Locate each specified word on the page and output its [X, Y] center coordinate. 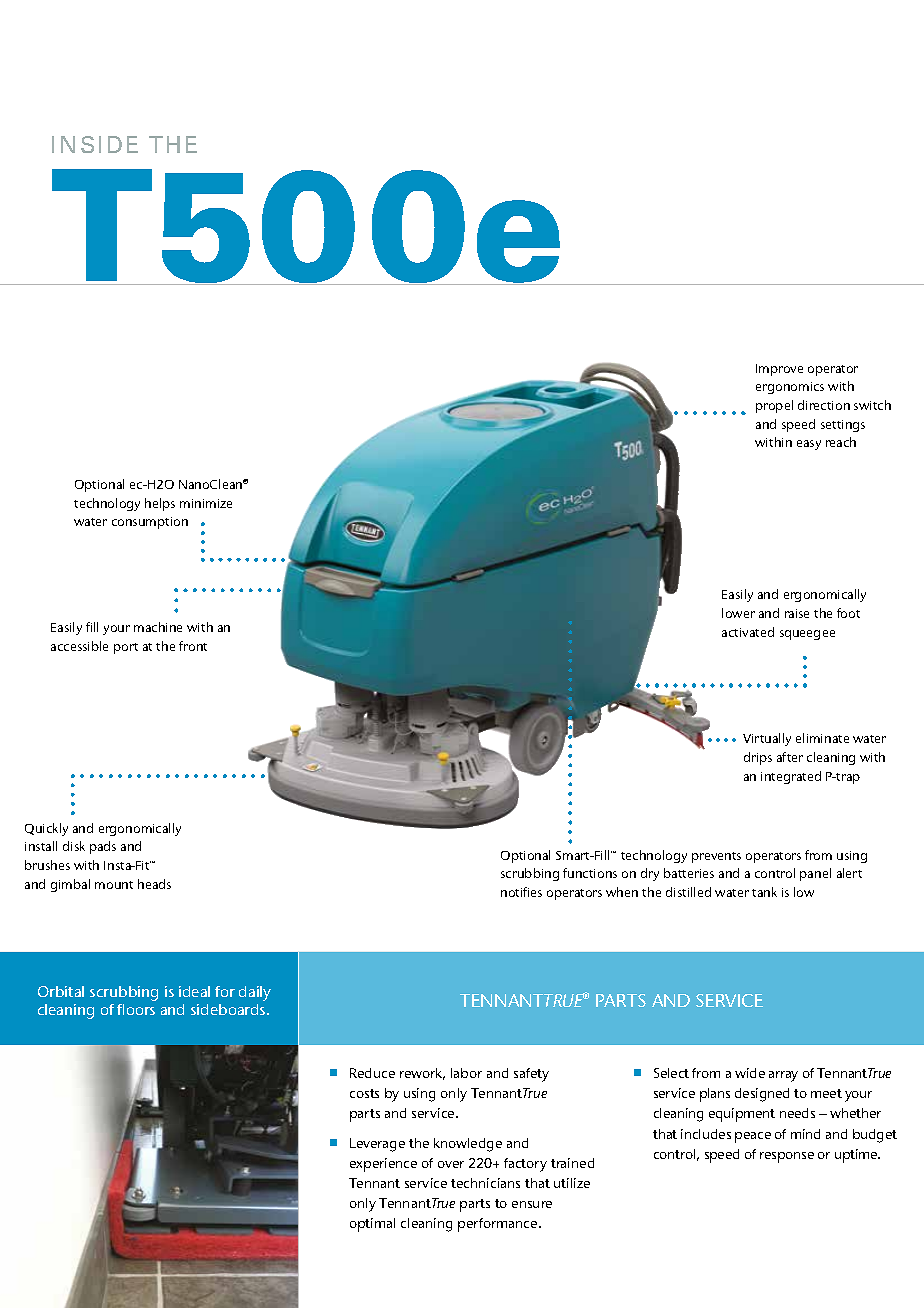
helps [160, 504]
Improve [779, 370]
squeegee [807, 635]
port [126, 648]
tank [764, 892]
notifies [521, 892]
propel [774, 406]
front [193, 646]
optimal [372, 1225]
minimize [206, 503]
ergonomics [790, 388]
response [787, 1157]
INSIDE [95, 144]
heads [154, 884]
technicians [485, 1183]
